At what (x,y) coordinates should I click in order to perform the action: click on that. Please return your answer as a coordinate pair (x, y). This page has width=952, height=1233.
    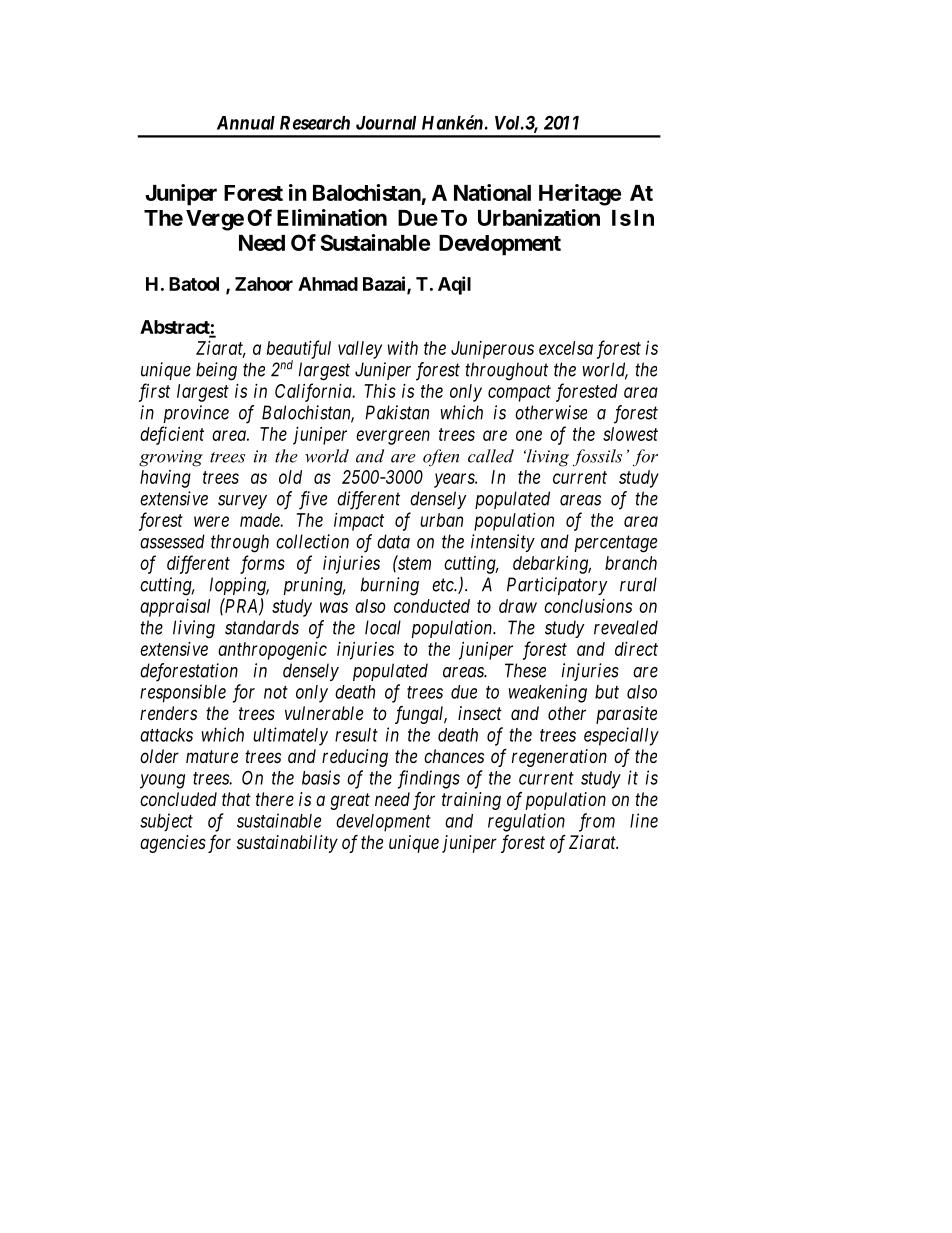
    Looking at the image, I should click on (236, 799).
